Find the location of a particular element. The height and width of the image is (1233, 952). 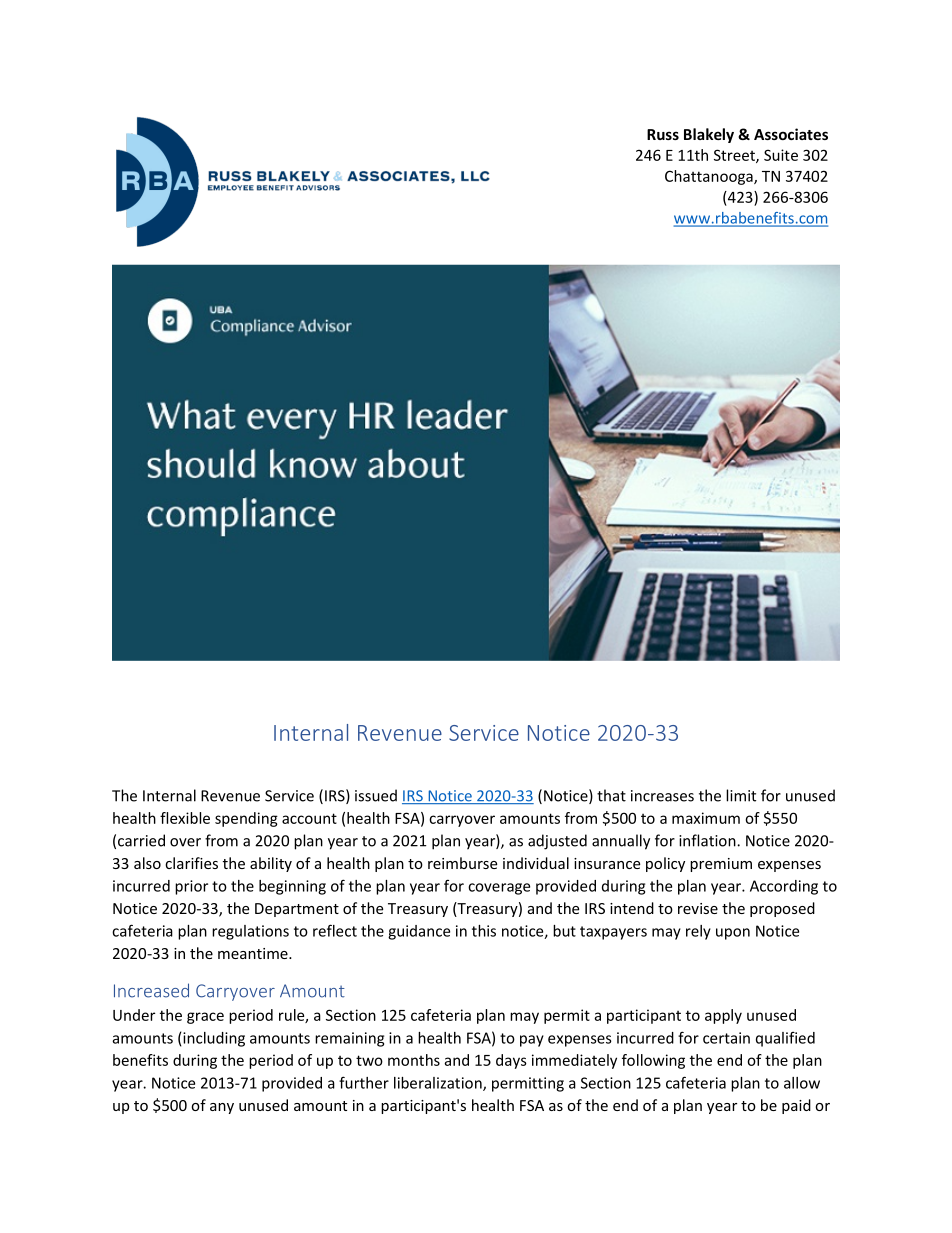

Russ is located at coordinates (663, 134).
